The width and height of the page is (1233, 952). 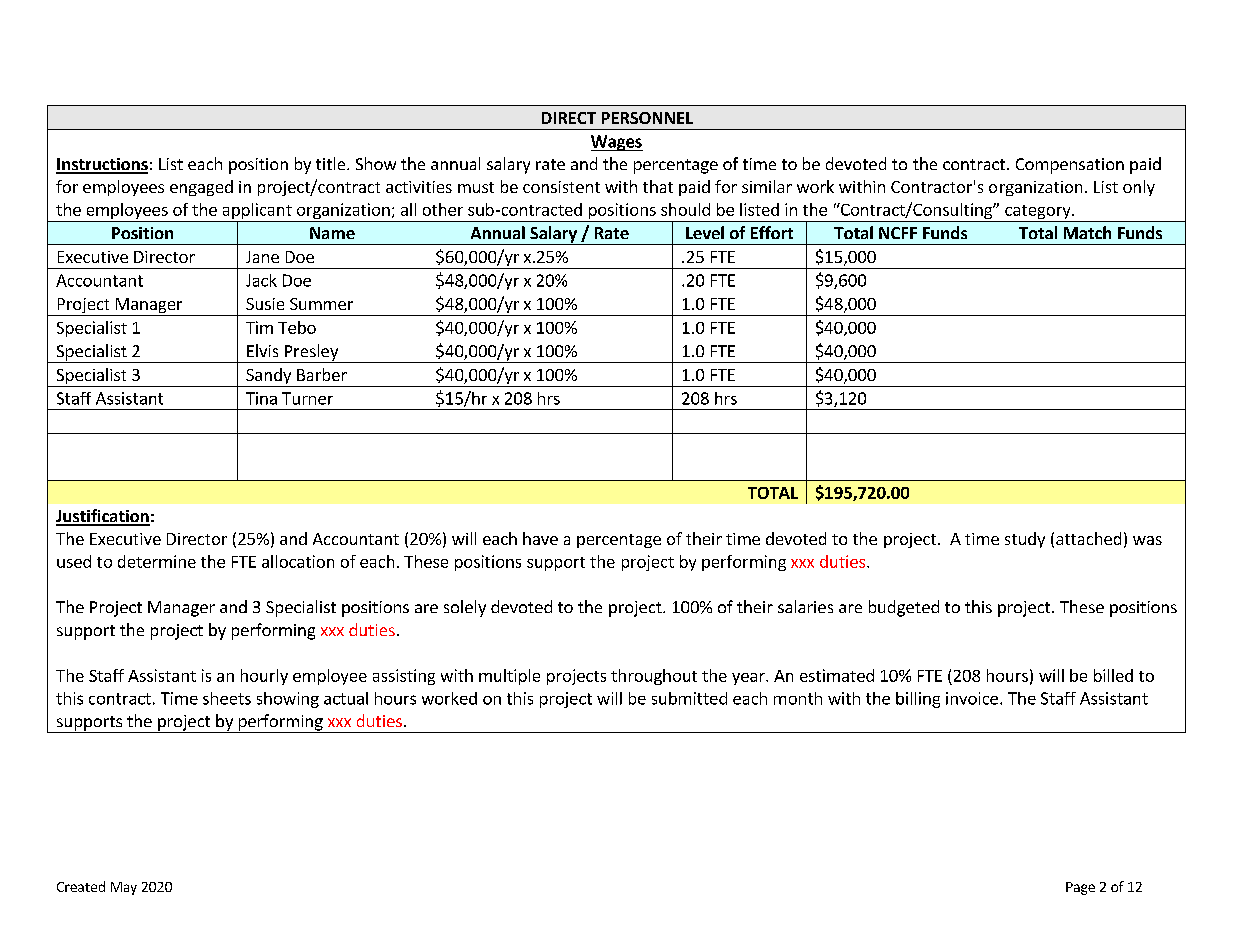 I want to click on Jack, so click(x=261, y=280).
